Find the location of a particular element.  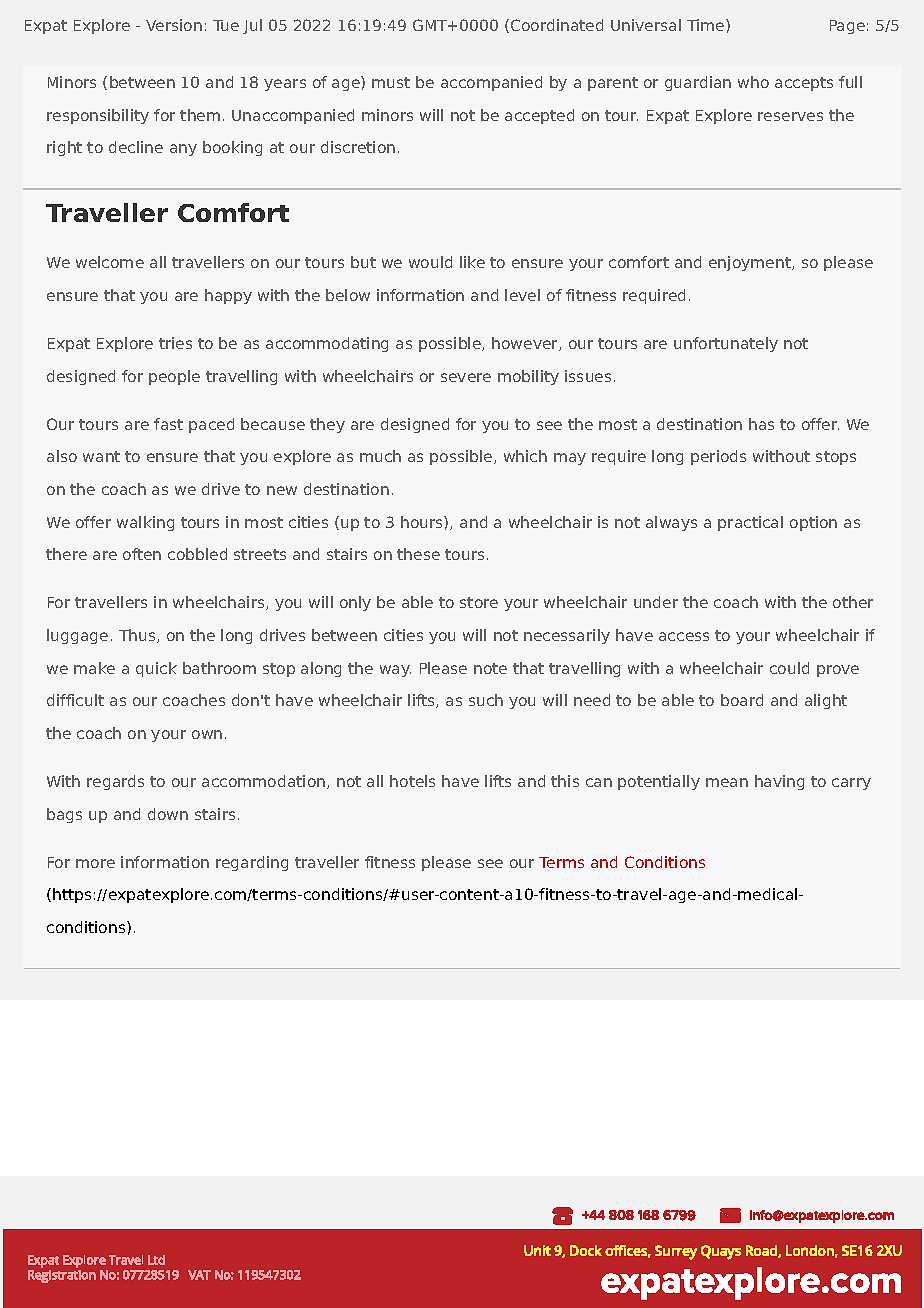

down is located at coordinates (168, 814).
